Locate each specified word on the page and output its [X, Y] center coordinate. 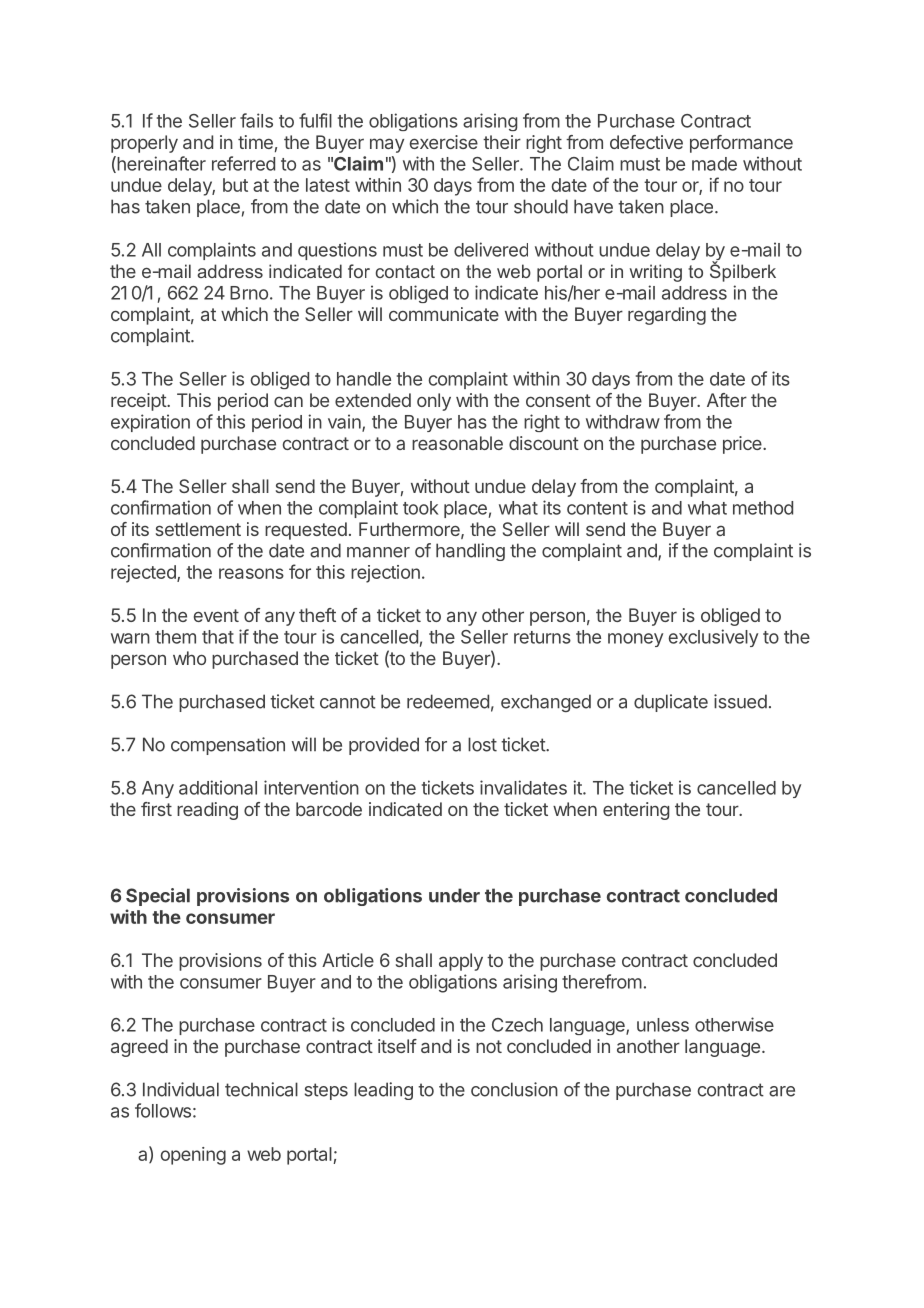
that [218, 637]
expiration [150, 423]
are [782, 1091]
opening [193, 1156]
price [743, 445]
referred [243, 163]
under [454, 895]
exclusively [713, 638]
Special [158, 897]
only [434, 402]
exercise [444, 142]
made [714, 164]
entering [636, 811]
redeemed [448, 701]
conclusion [514, 1089]
